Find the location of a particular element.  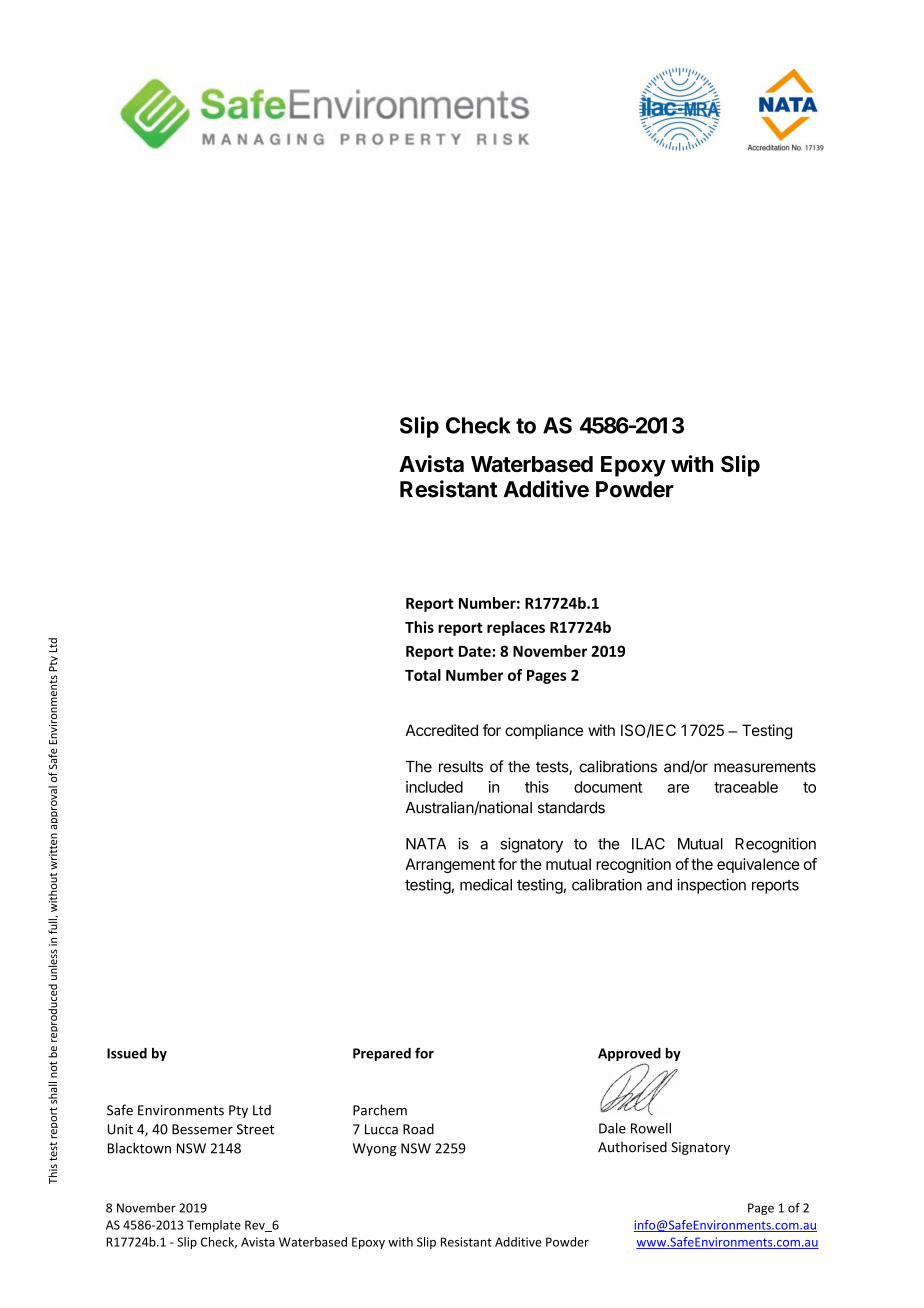

replaces is located at coordinates (516, 628).
